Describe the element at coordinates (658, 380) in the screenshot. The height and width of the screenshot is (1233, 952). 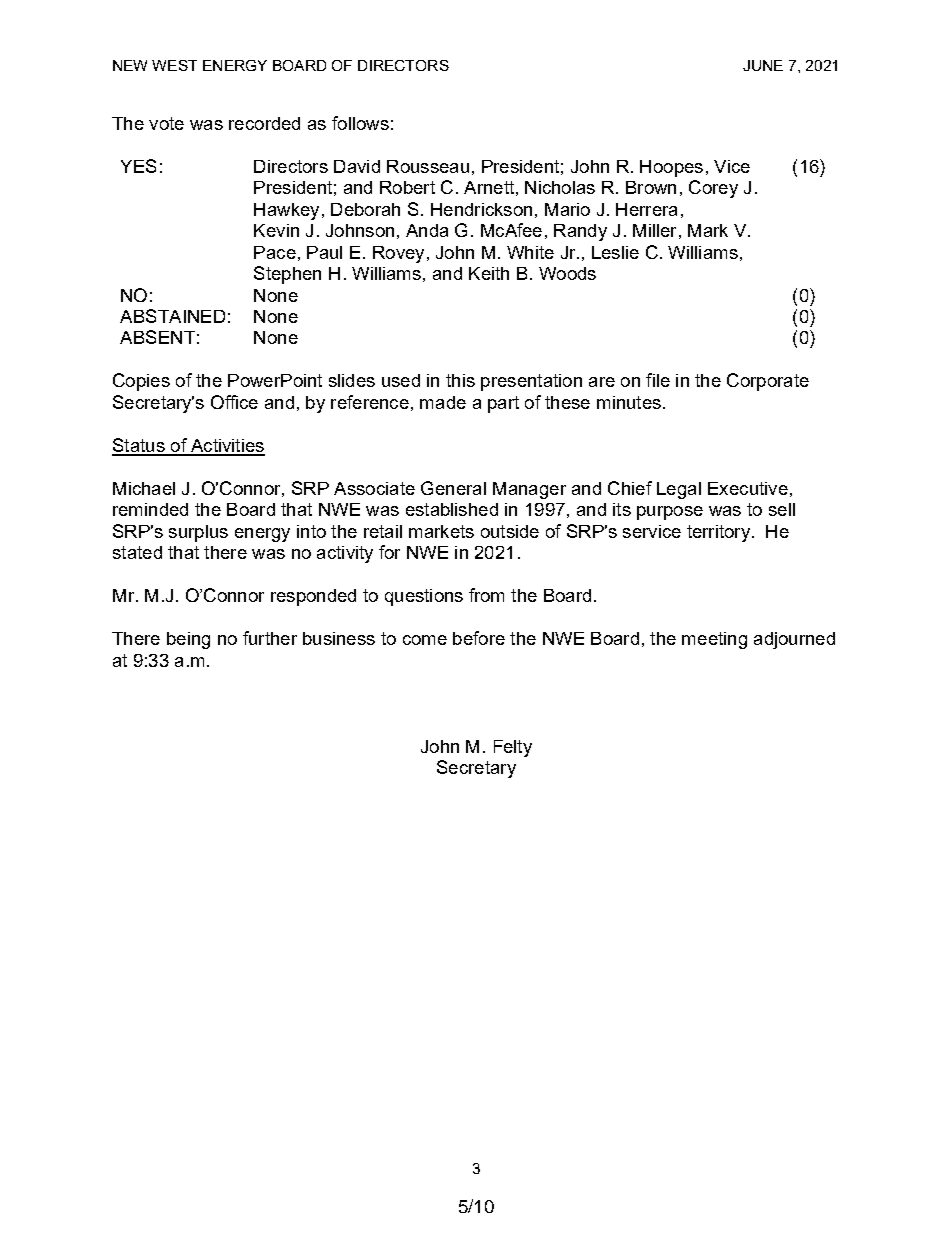
I see `file` at that location.
